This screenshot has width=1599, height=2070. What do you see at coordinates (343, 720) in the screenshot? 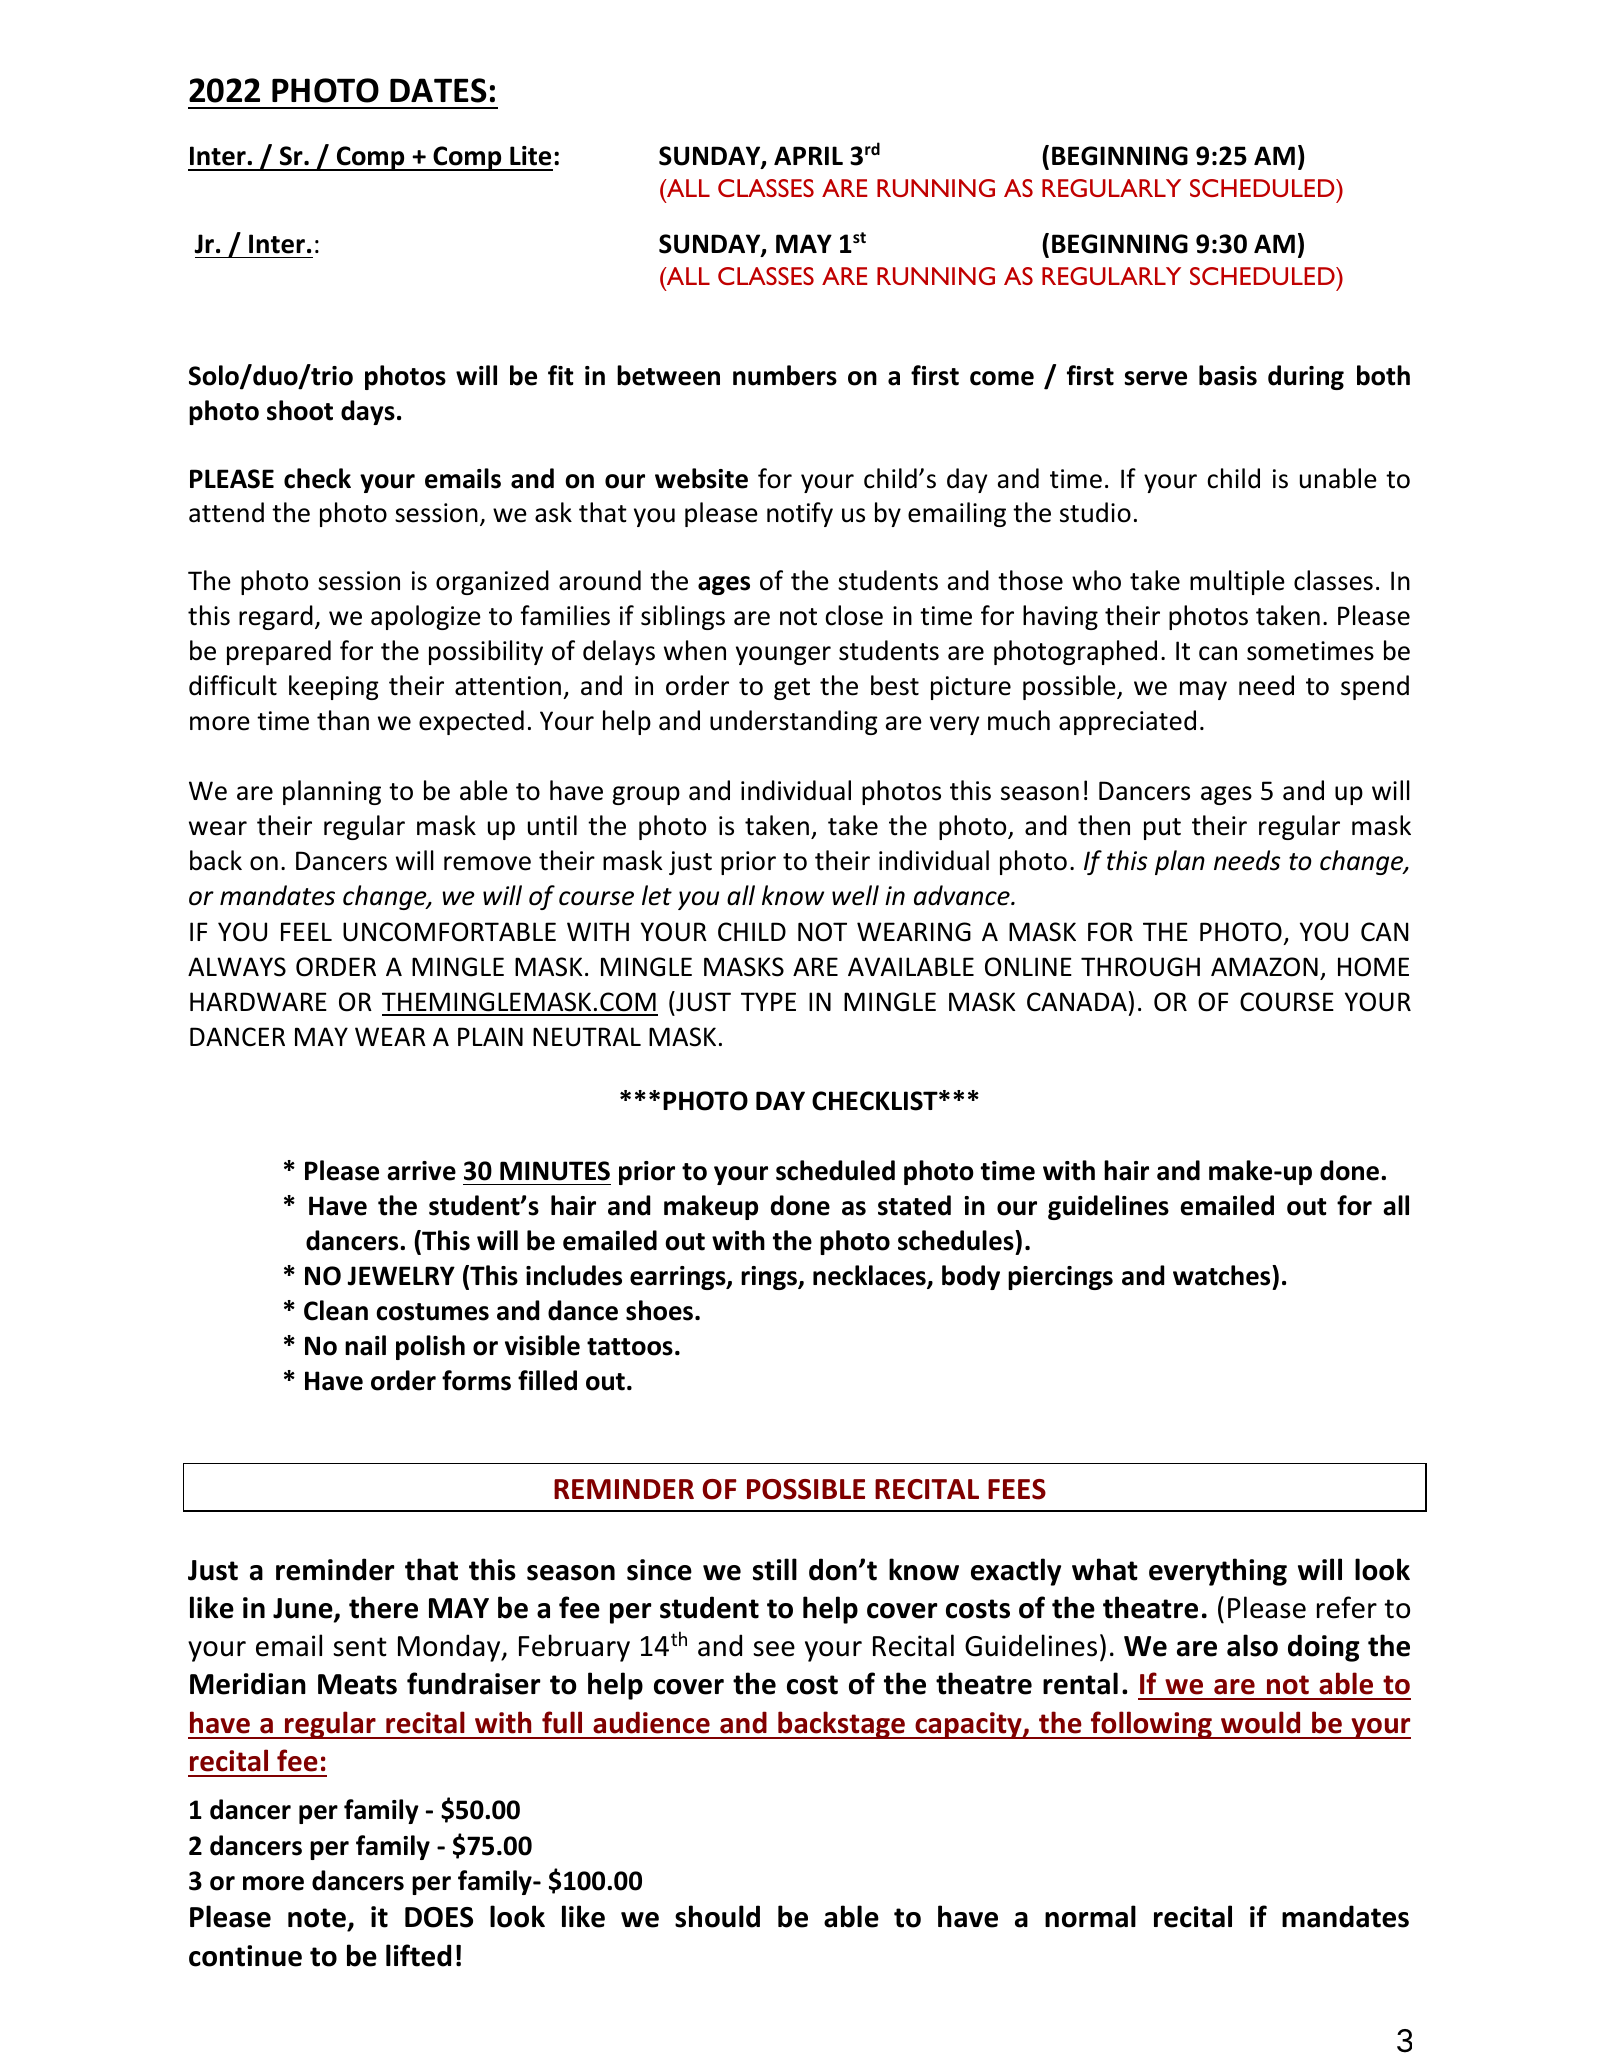
I see `than` at bounding box center [343, 720].
